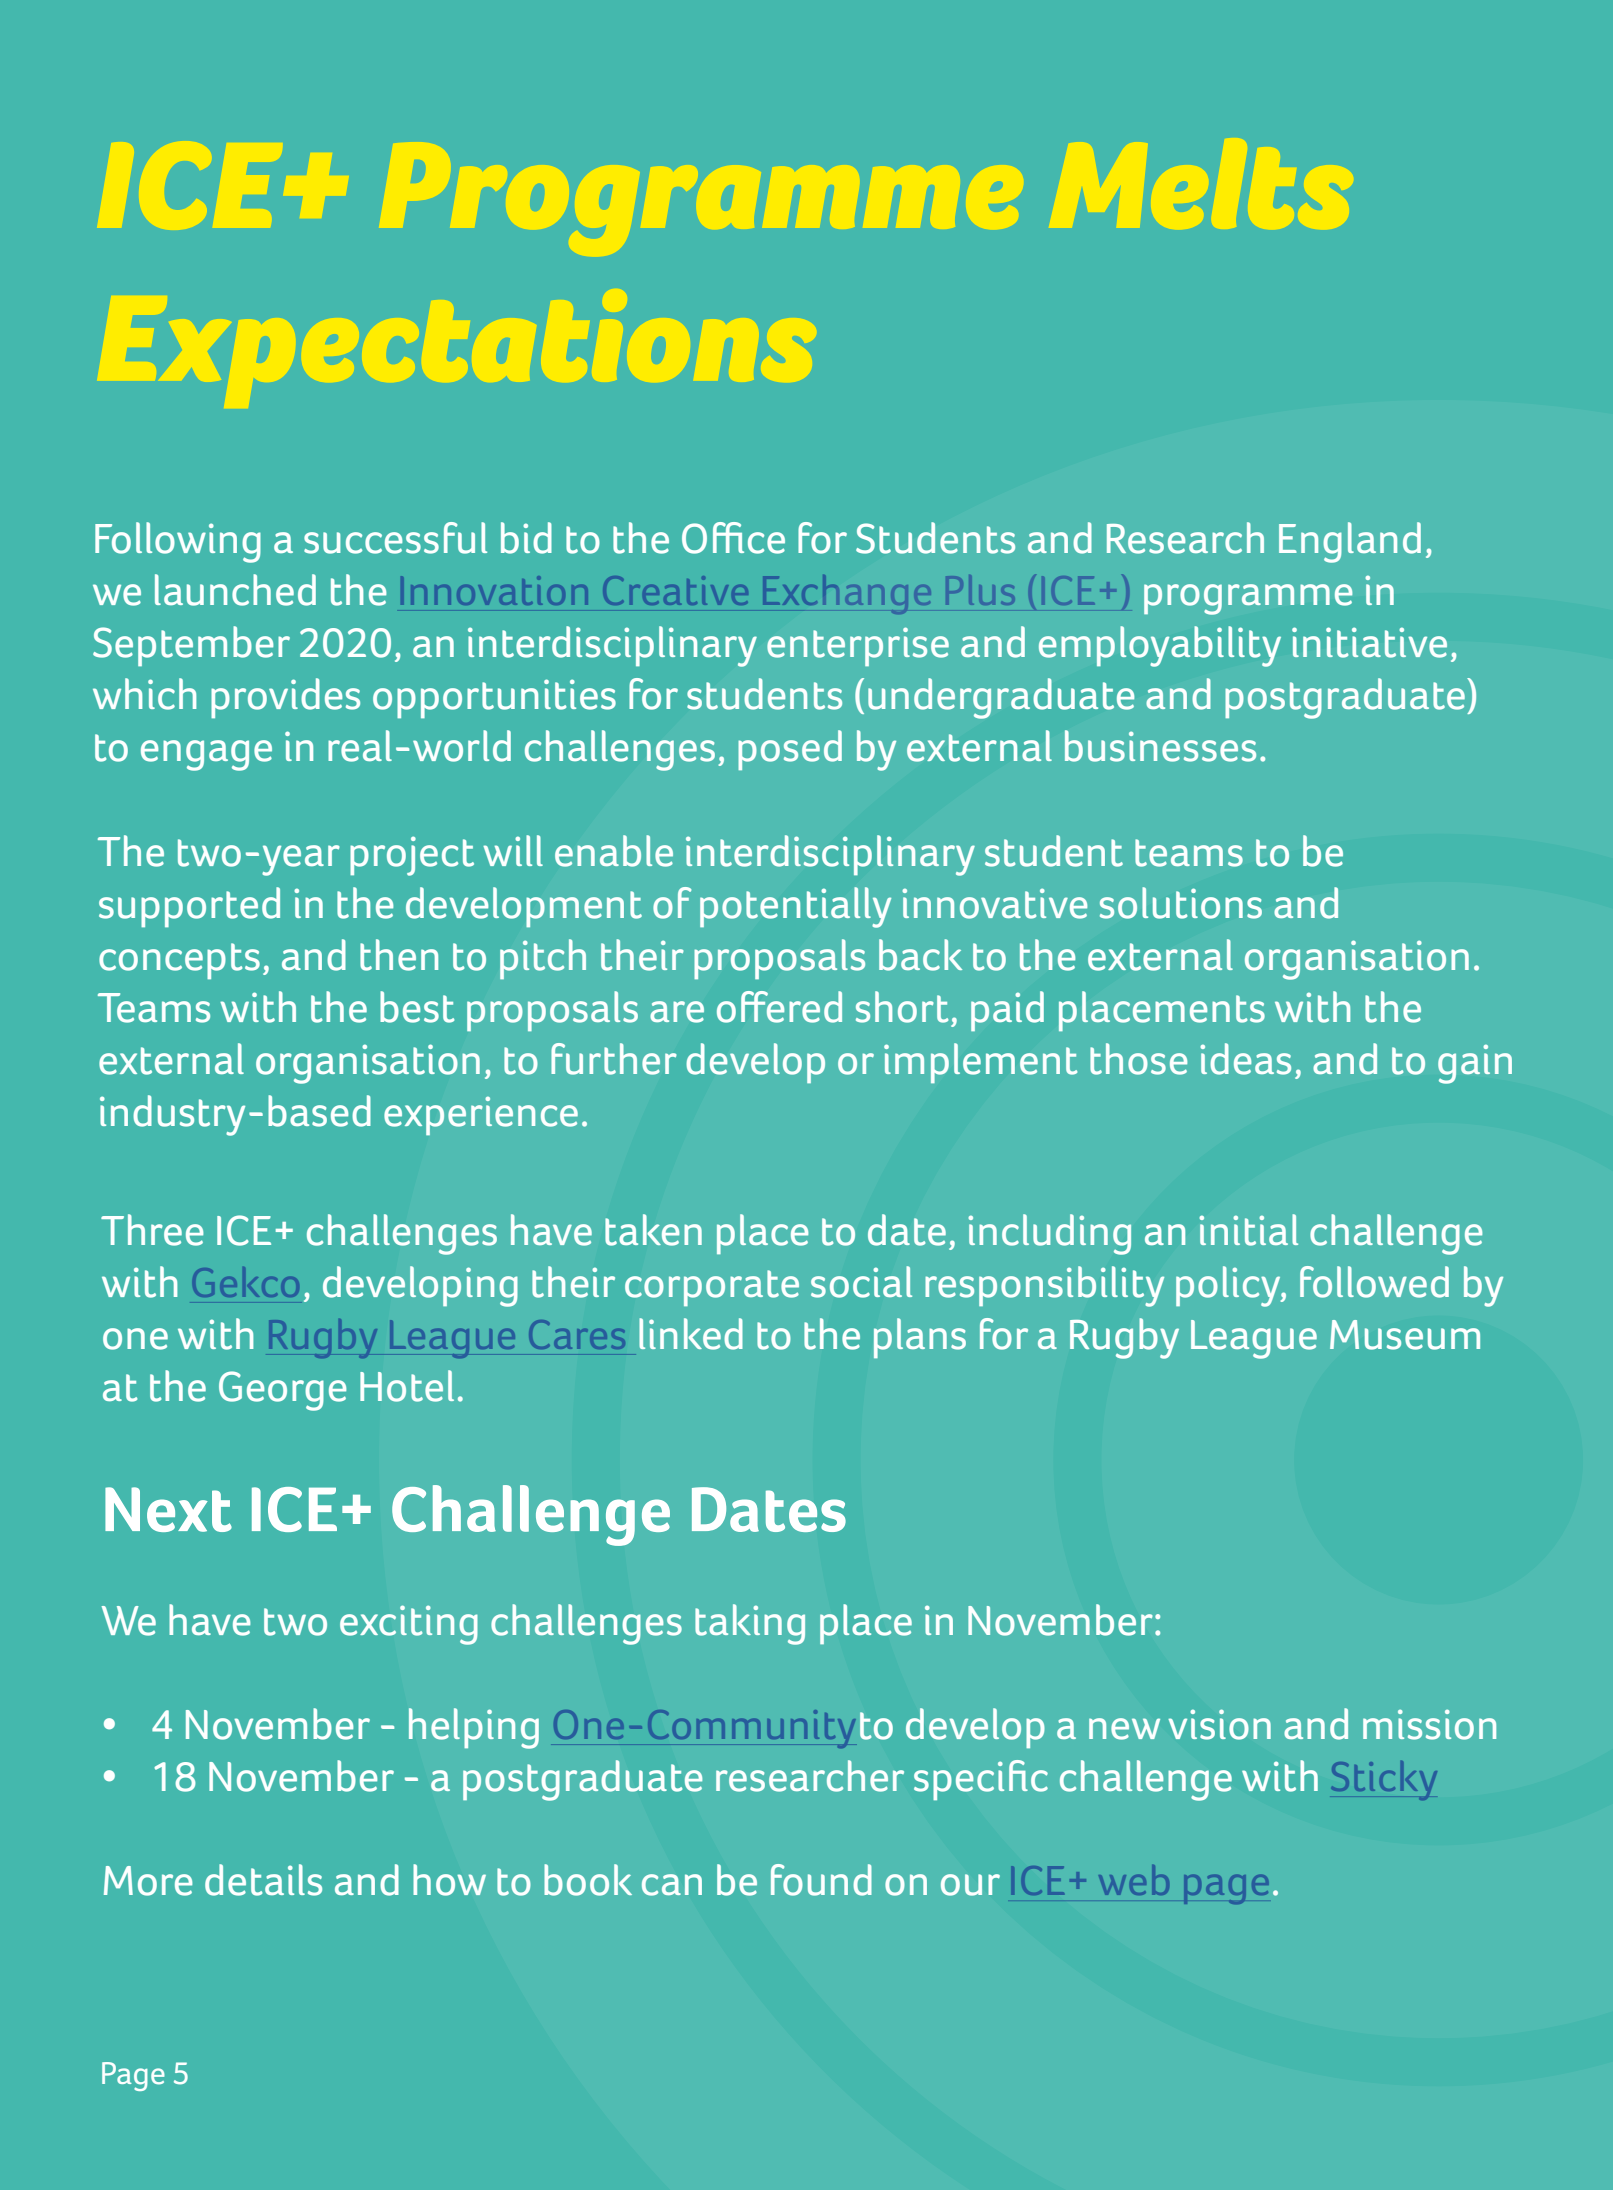 The image size is (1613, 2190). What do you see at coordinates (821, 1880) in the page?
I see `found` at bounding box center [821, 1880].
